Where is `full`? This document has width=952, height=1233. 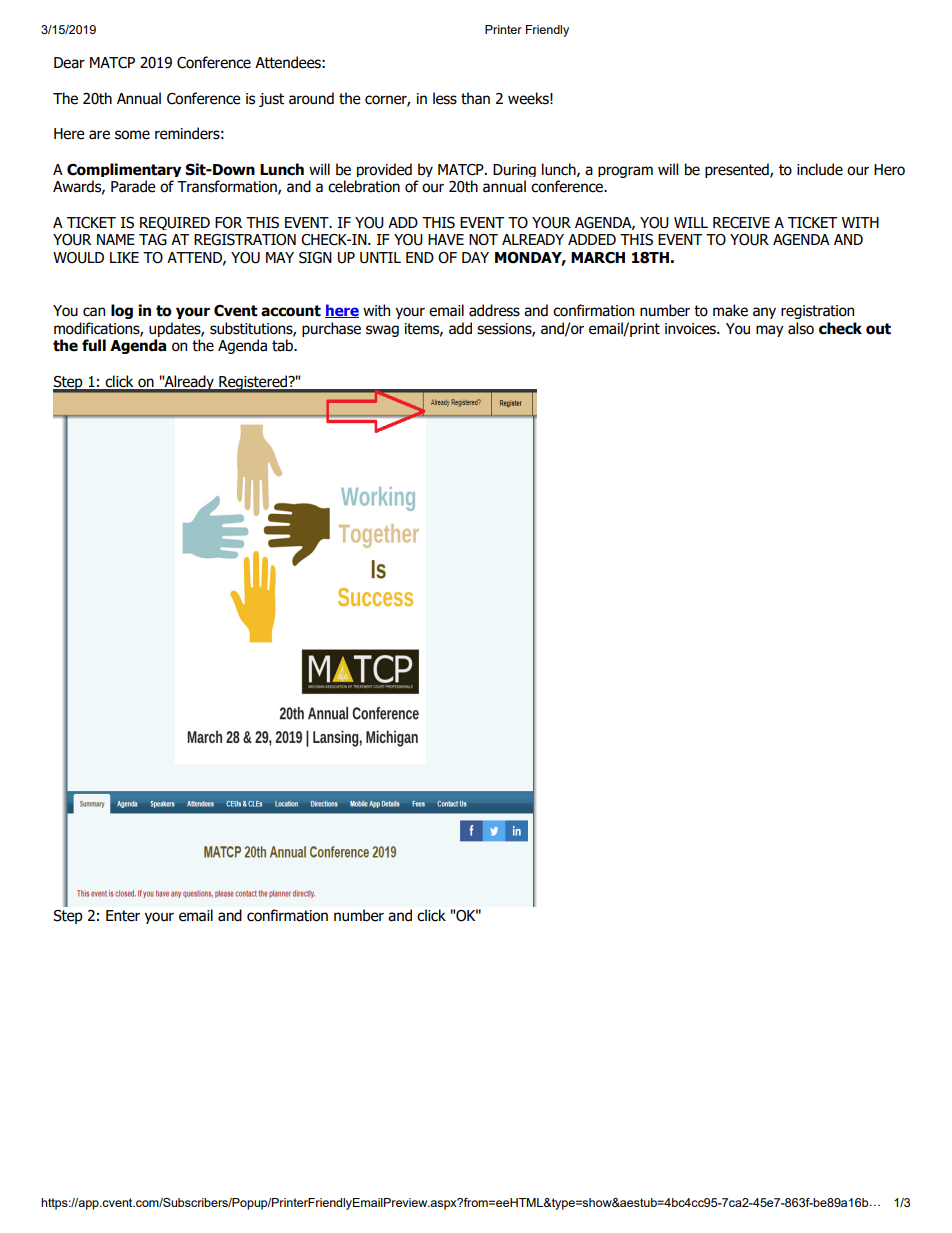 full is located at coordinates (94, 345).
